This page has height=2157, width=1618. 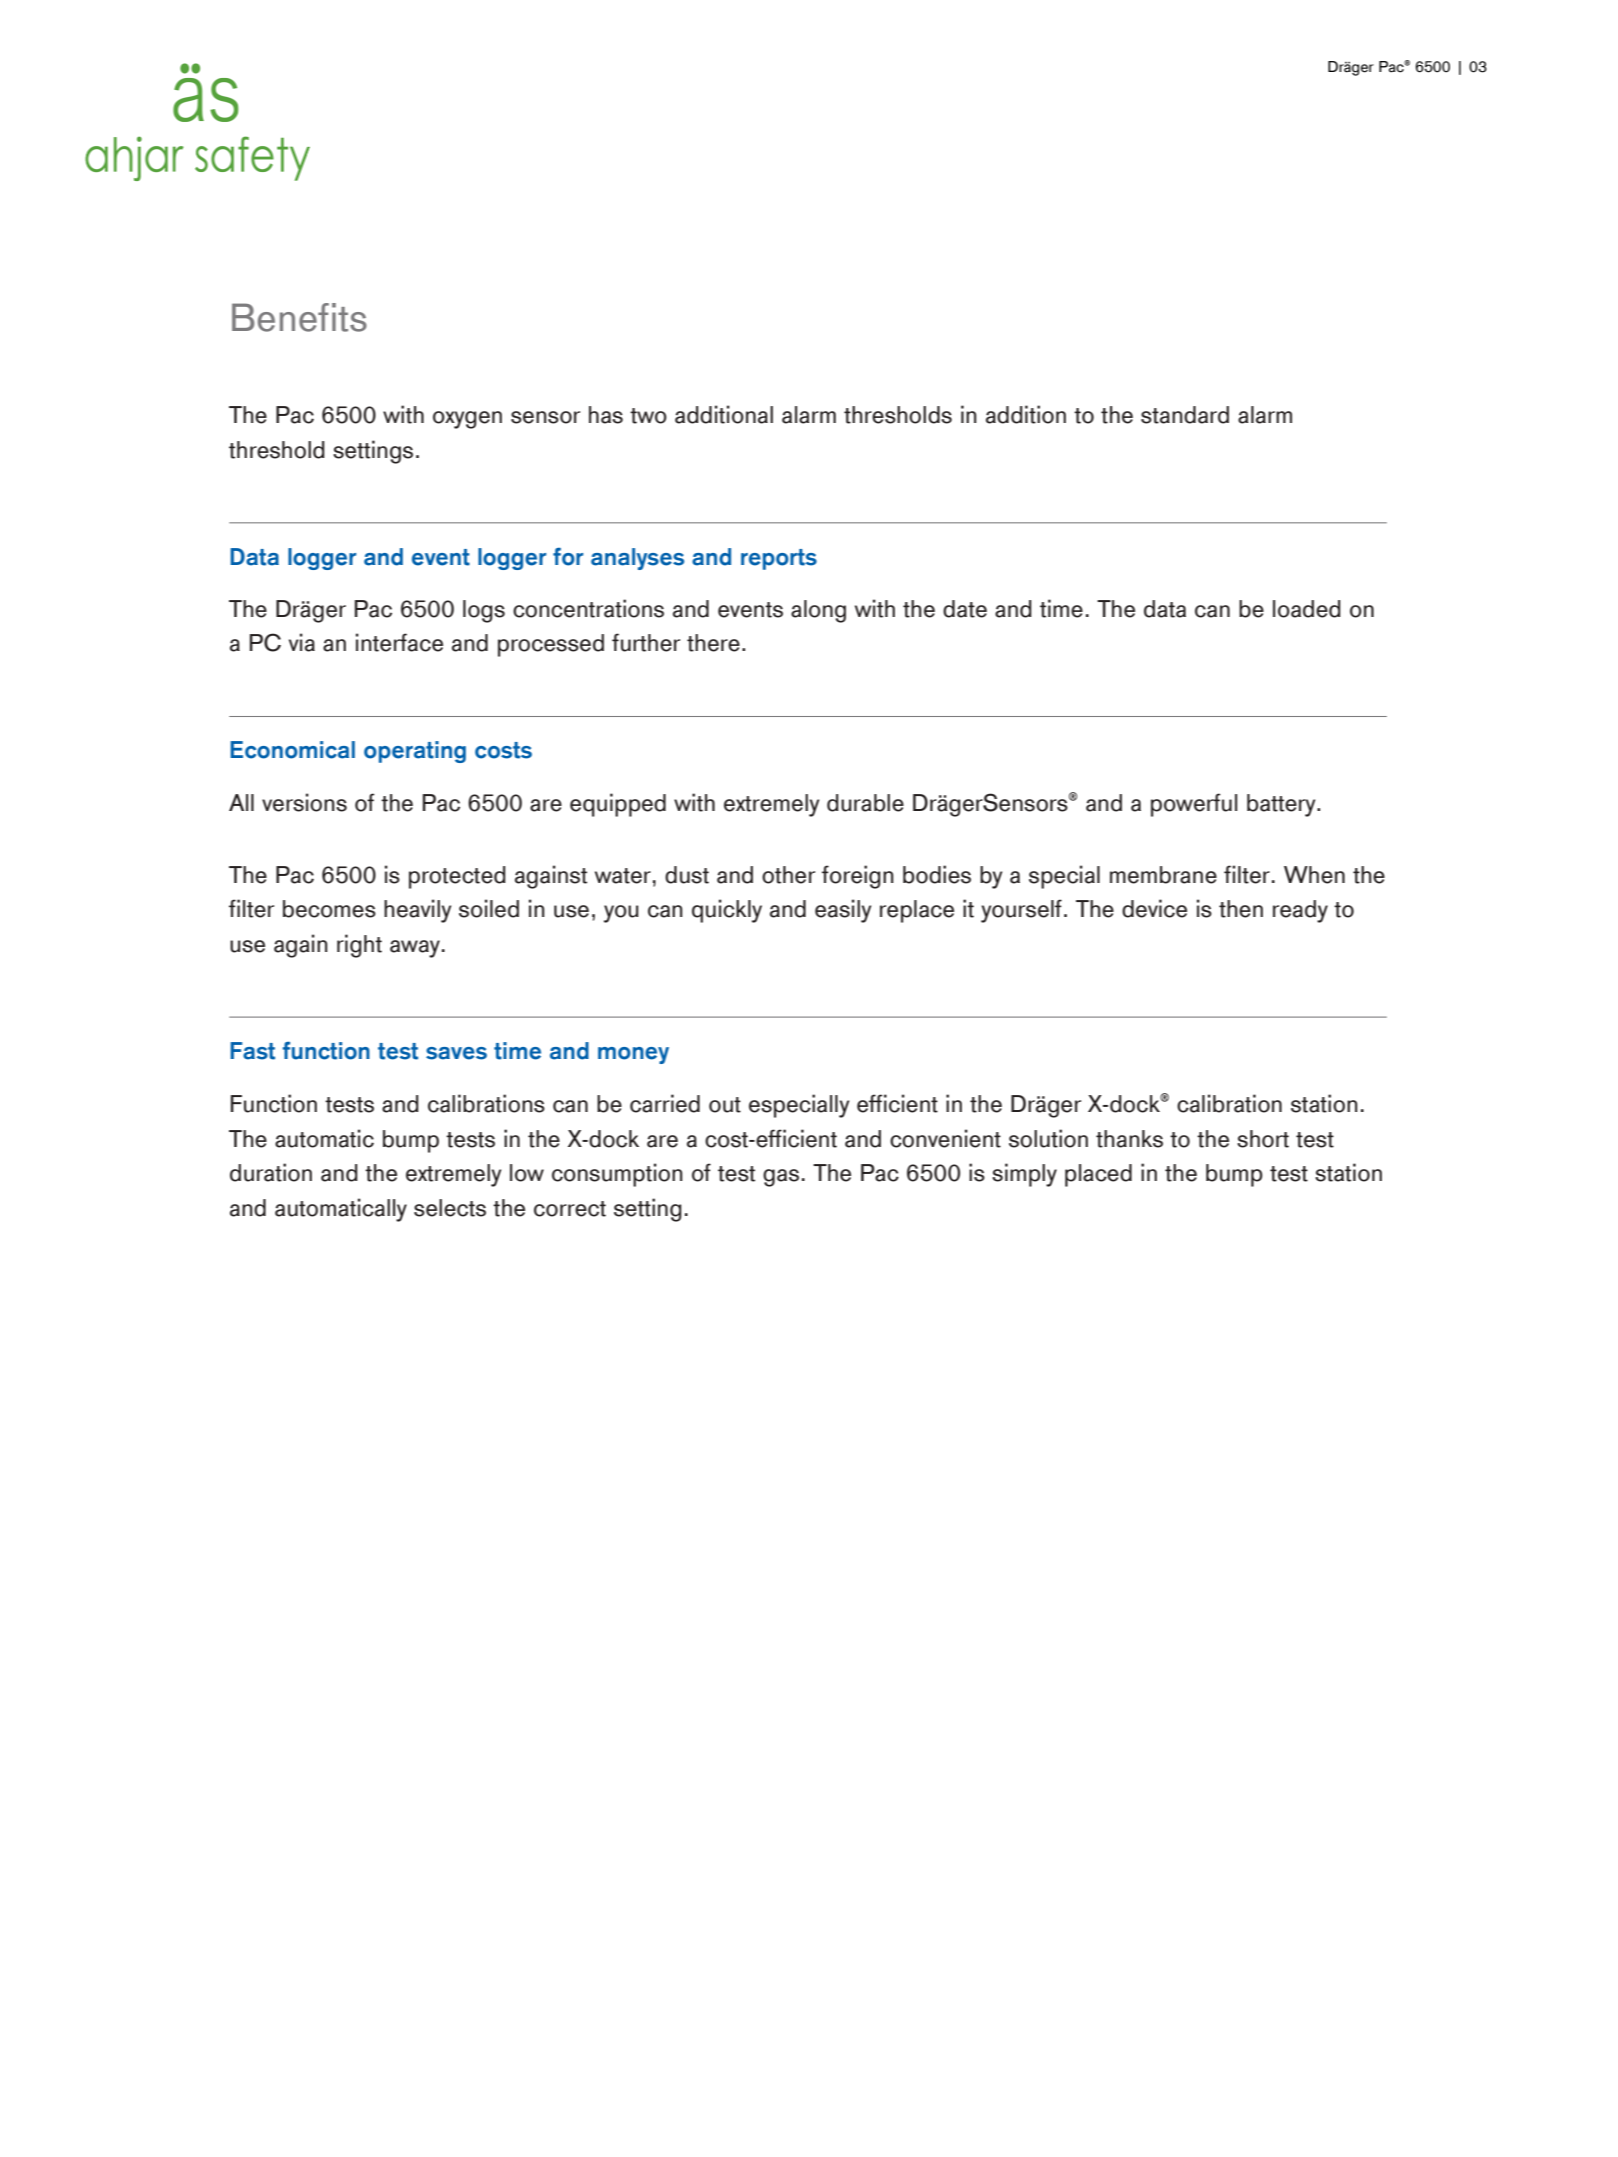 I want to click on there, so click(x=713, y=643).
